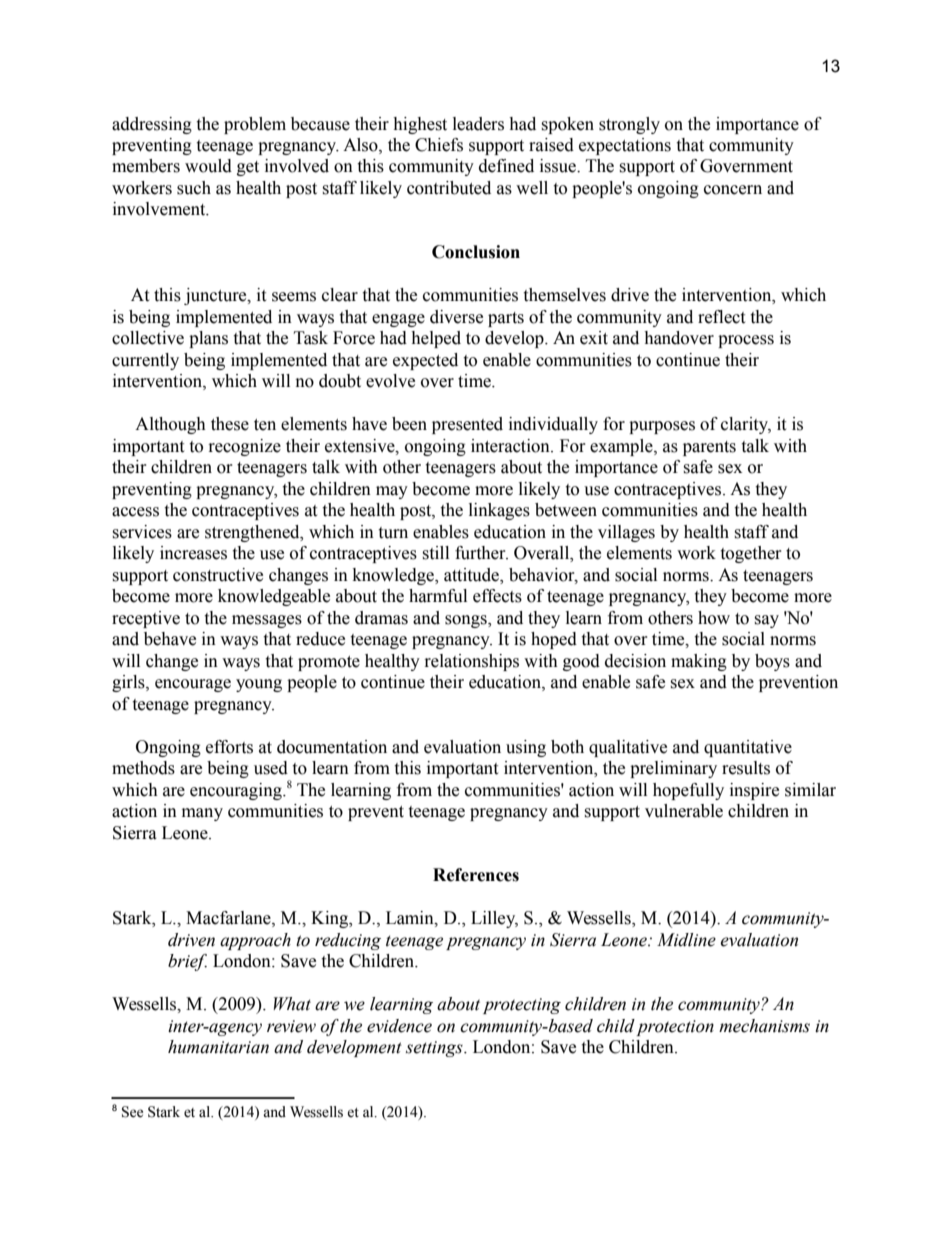 The height and width of the image is (1233, 952). What do you see at coordinates (526, 748) in the image?
I see `using` at bounding box center [526, 748].
